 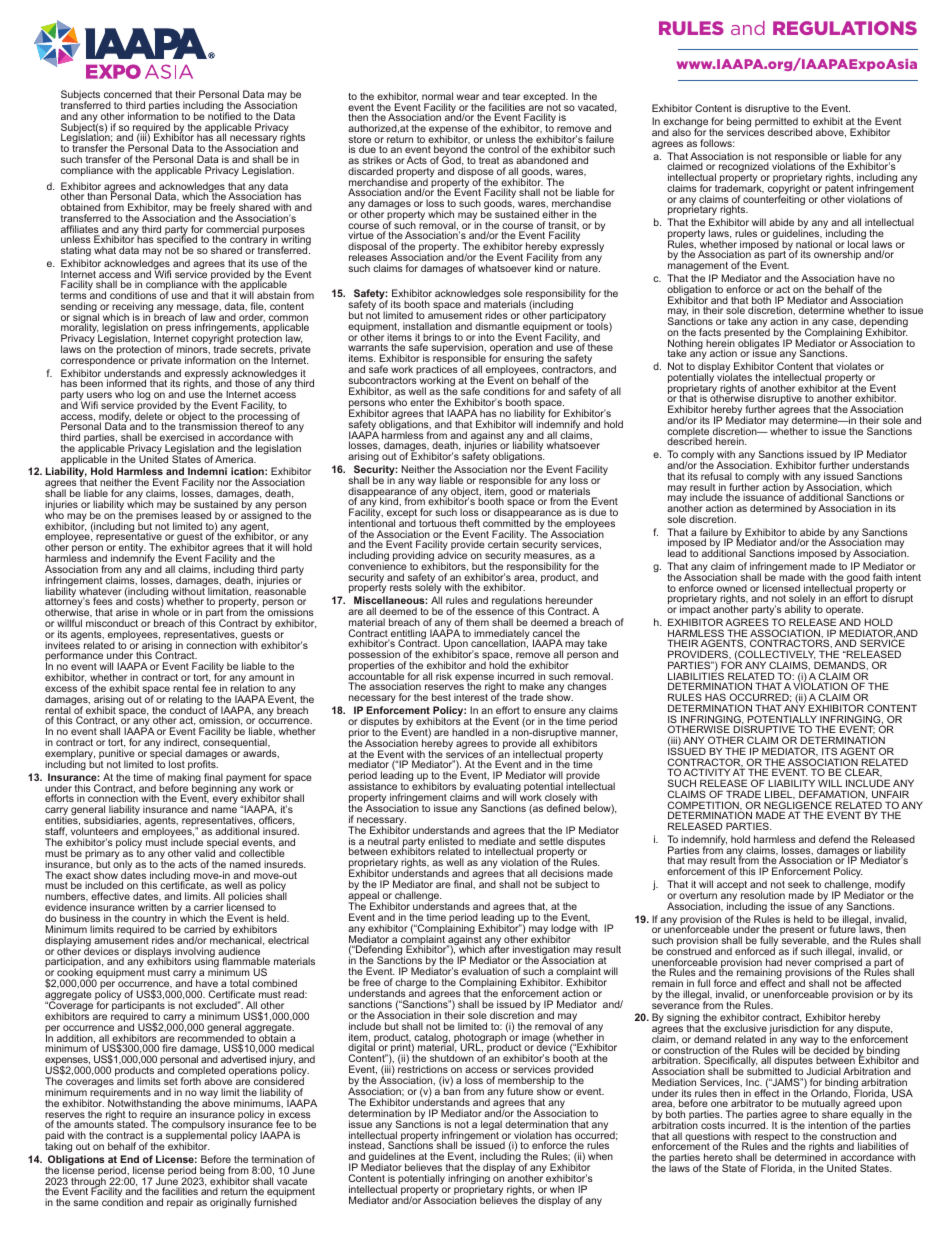 What do you see at coordinates (716, 476) in the screenshot?
I see `refusal` at bounding box center [716, 476].
